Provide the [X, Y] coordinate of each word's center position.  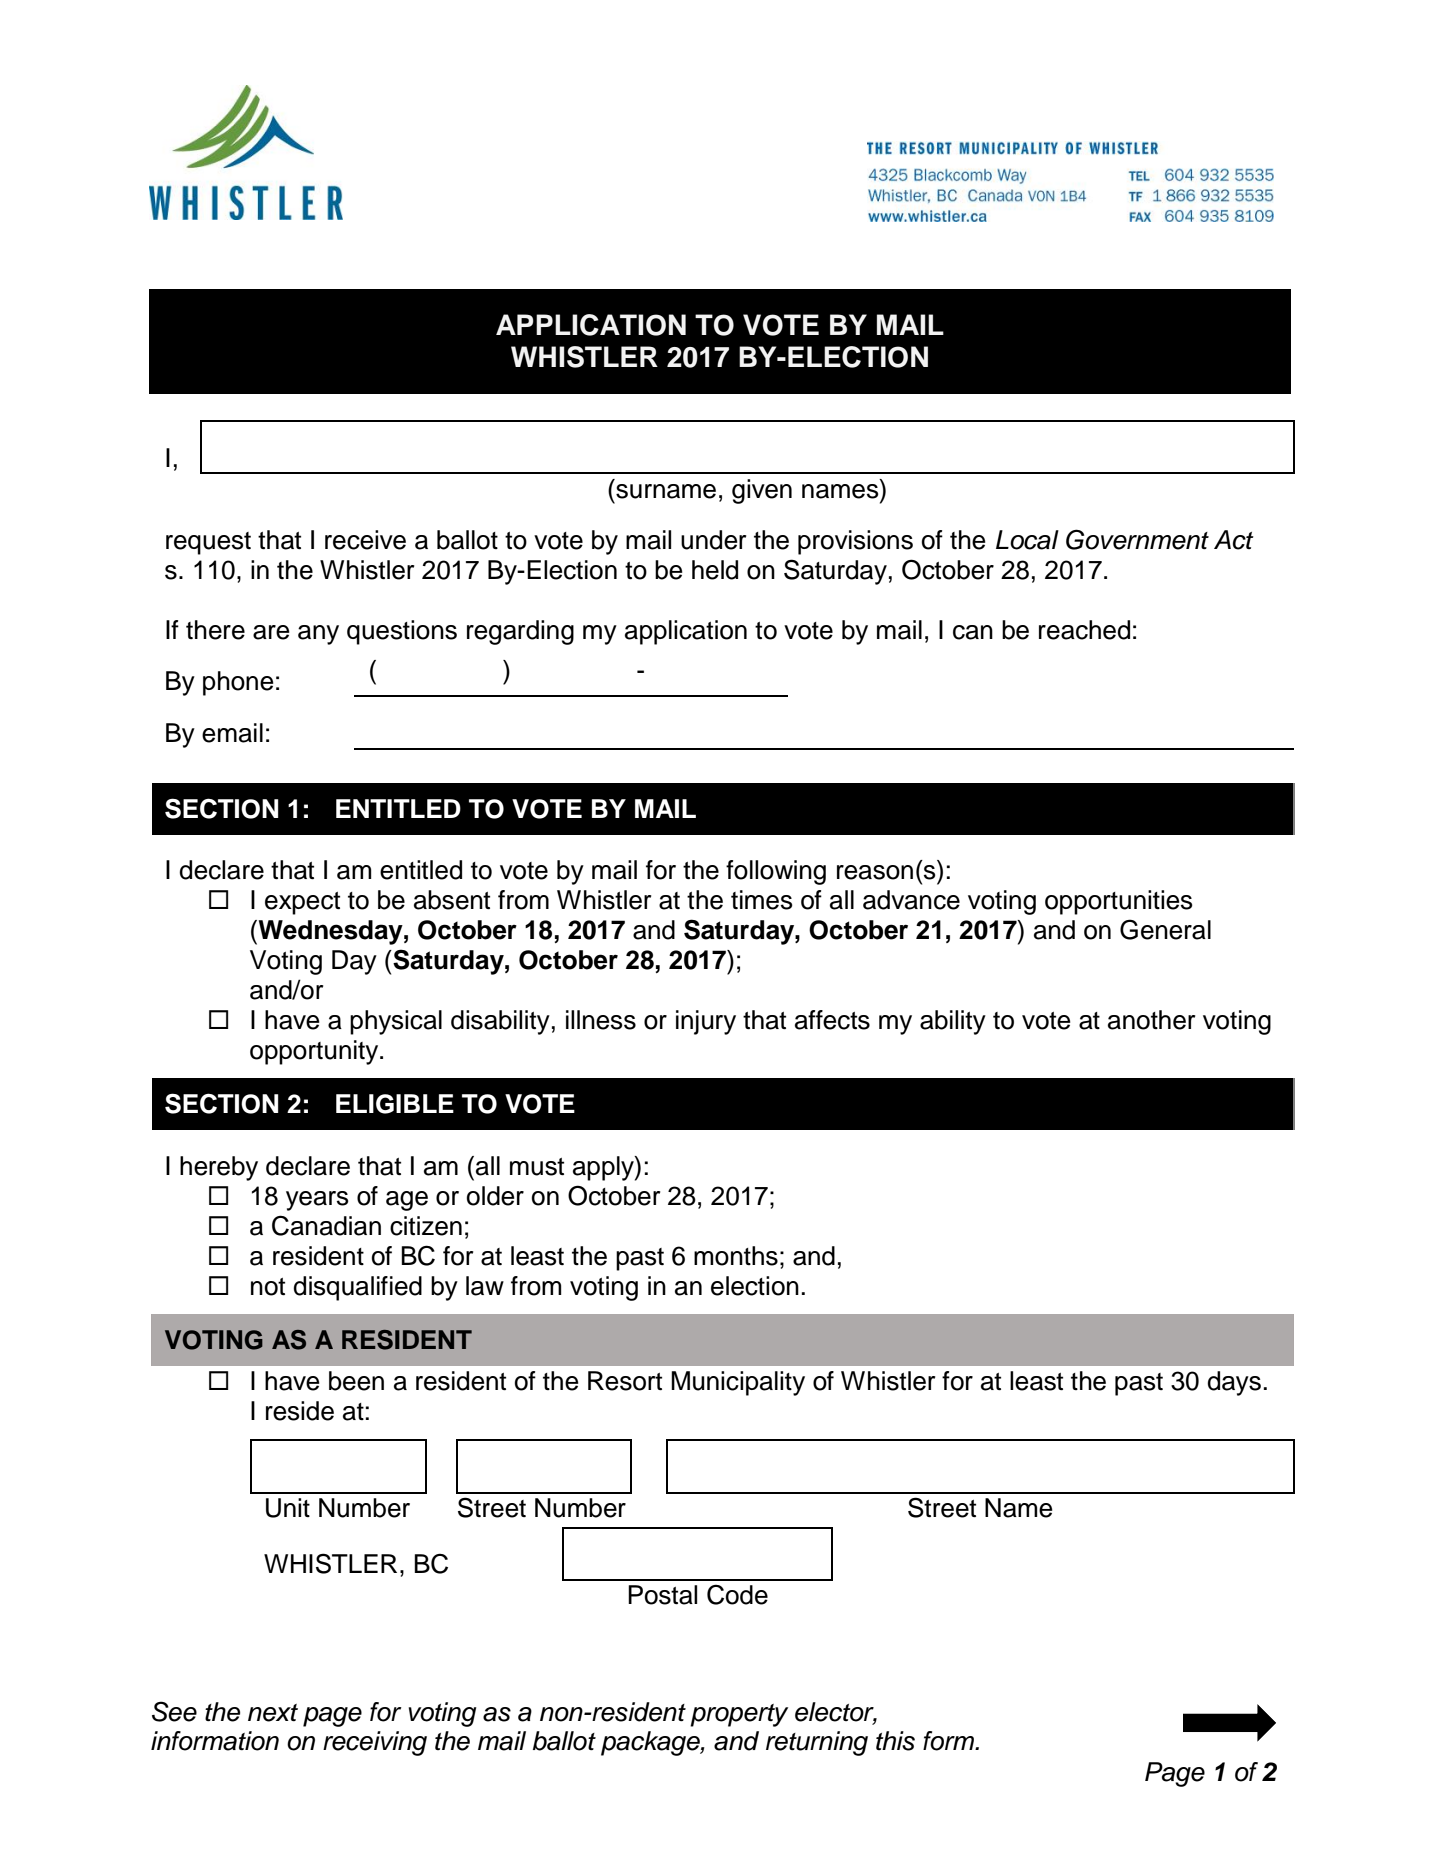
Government [1137, 539]
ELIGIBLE [395, 1104]
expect [302, 903]
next [273, 1713]
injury [706, 1022]
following [776, 872]
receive [365, 540]
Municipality [738, 1383]
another [1152, 1020]
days [1234, 1383]
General [1165, 929]
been [356, 1381]
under [714, 540]
